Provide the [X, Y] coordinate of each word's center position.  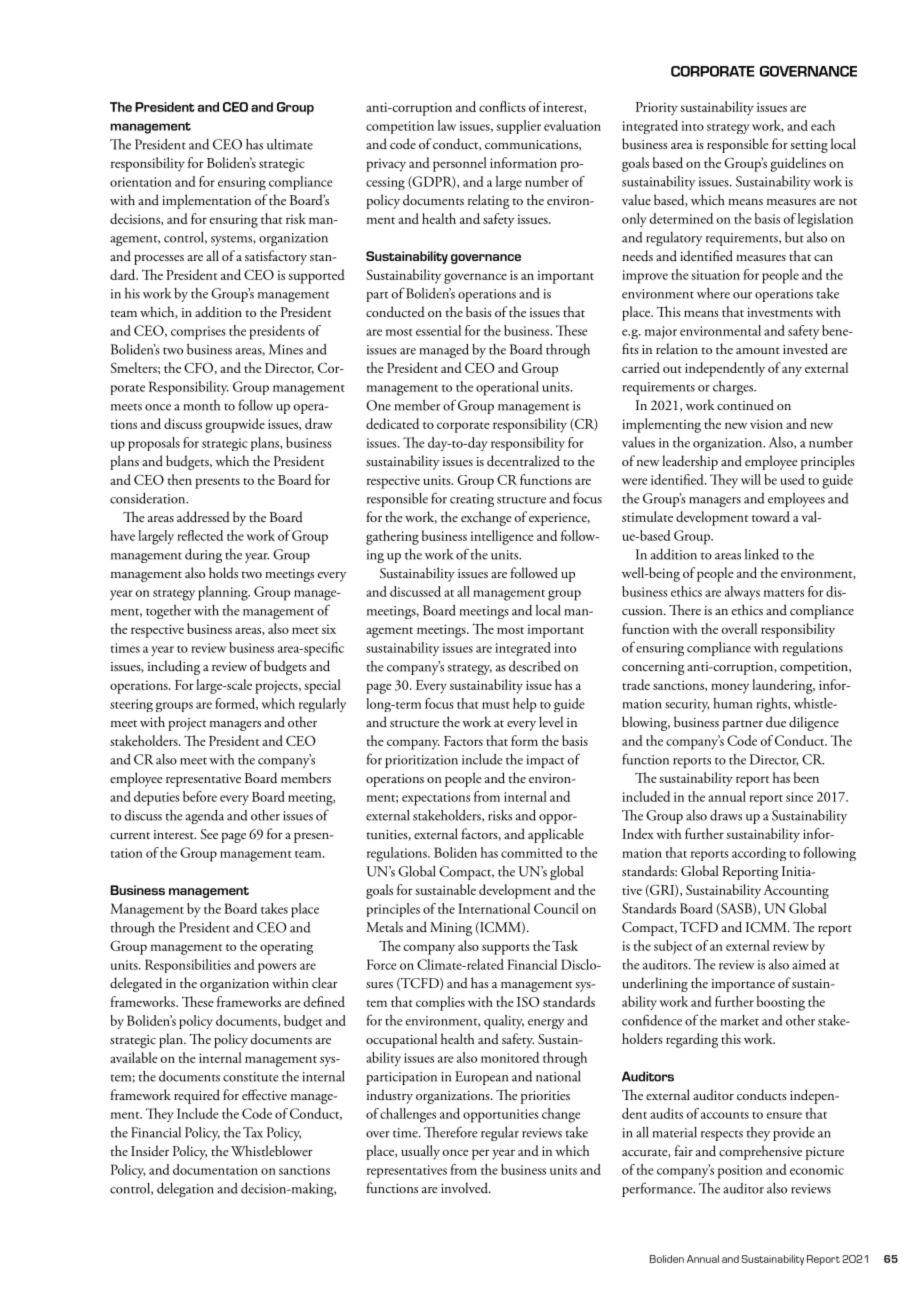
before [200, 796]
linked [762, 554]
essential [438, 330]
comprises [198, 333]
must [495, 705]
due [776, 722]
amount [758, 350]
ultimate [290, 144]
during [203, 556]
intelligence [502, 537]
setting [809, 146]
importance [743, 985]
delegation [185, 1190]
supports [506, 949]
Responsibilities [188, 966]
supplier [518, 127]
